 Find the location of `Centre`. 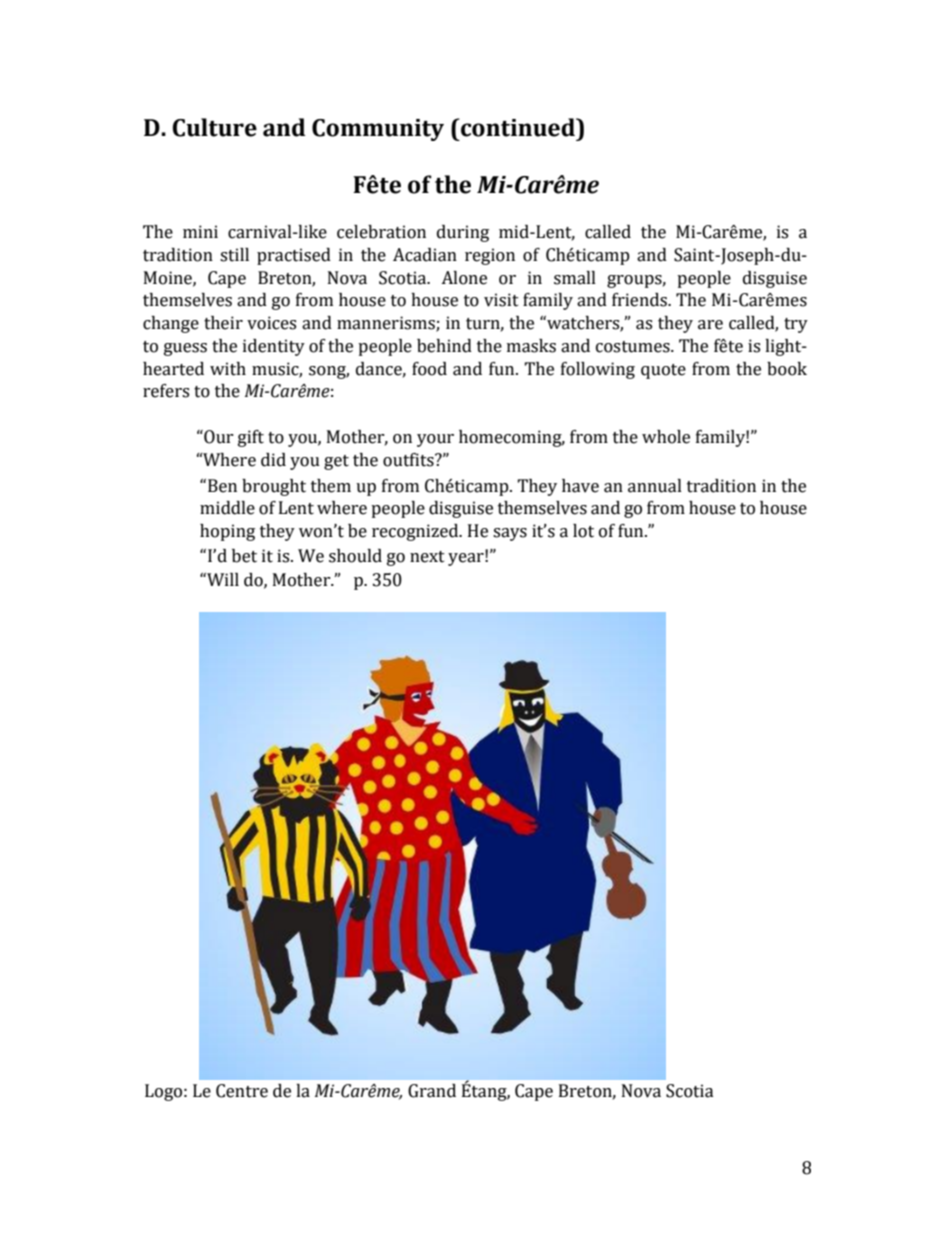

Centre is located at coordinates (242, 1091).
